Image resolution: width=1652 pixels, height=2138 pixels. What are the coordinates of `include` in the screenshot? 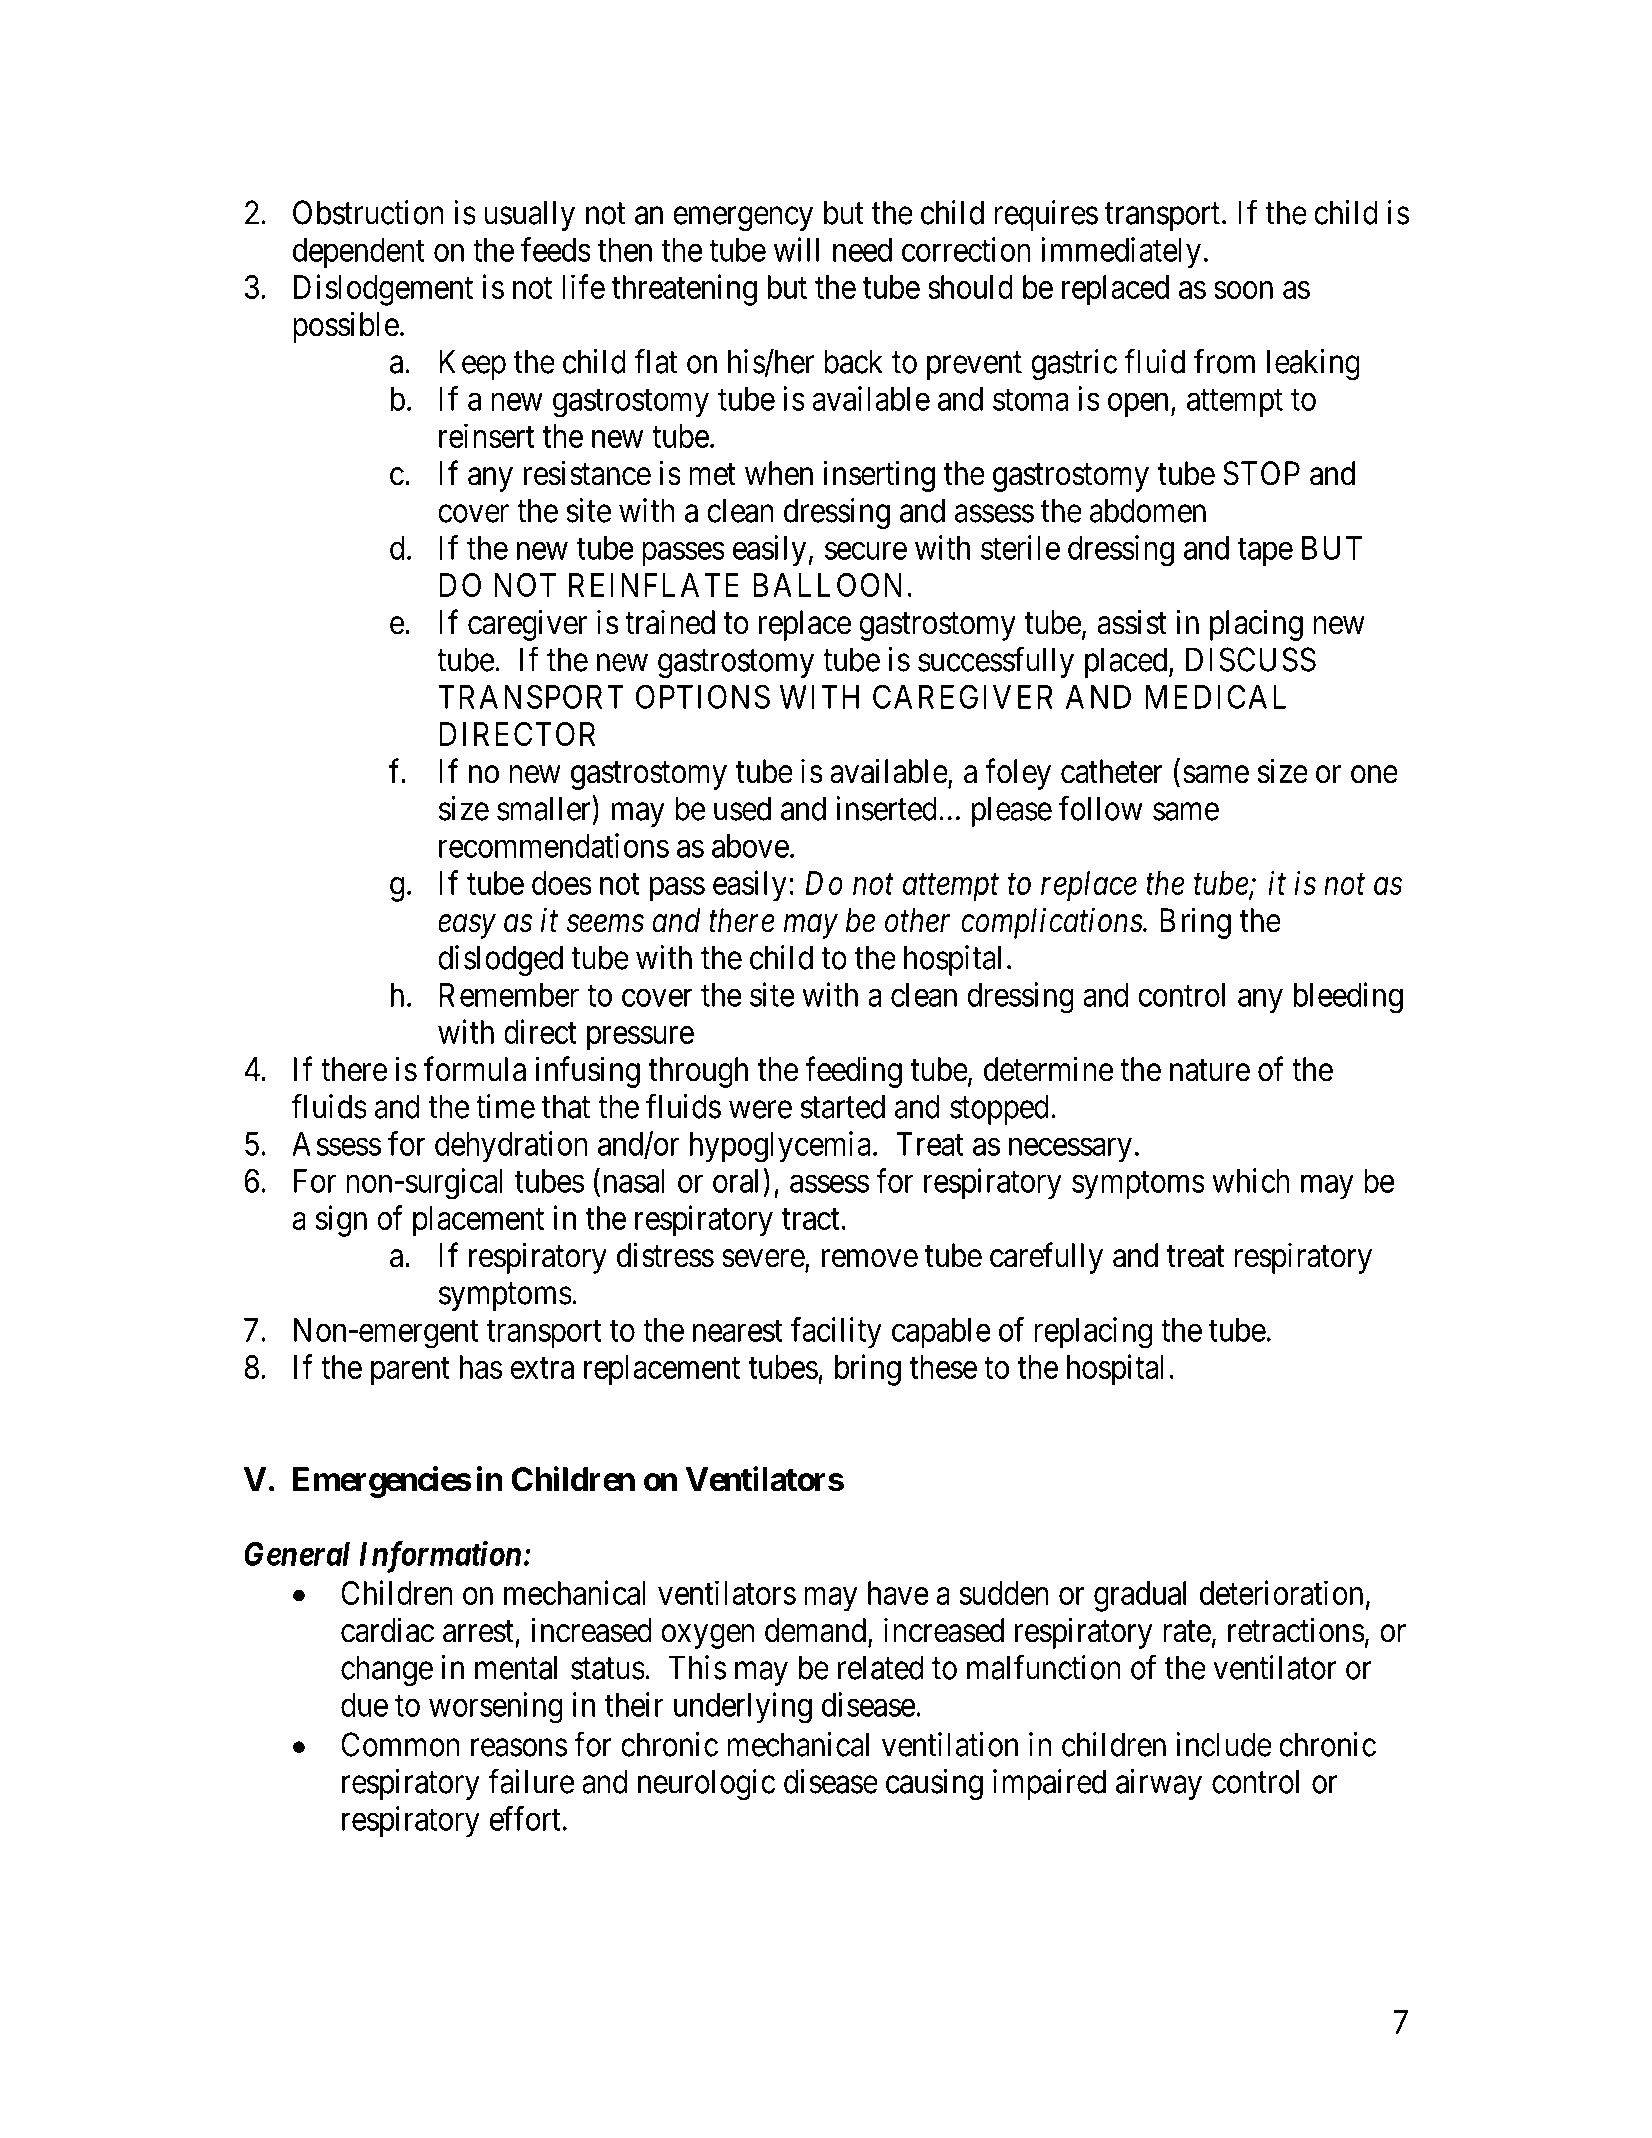 It's located at (1224, 1744).
